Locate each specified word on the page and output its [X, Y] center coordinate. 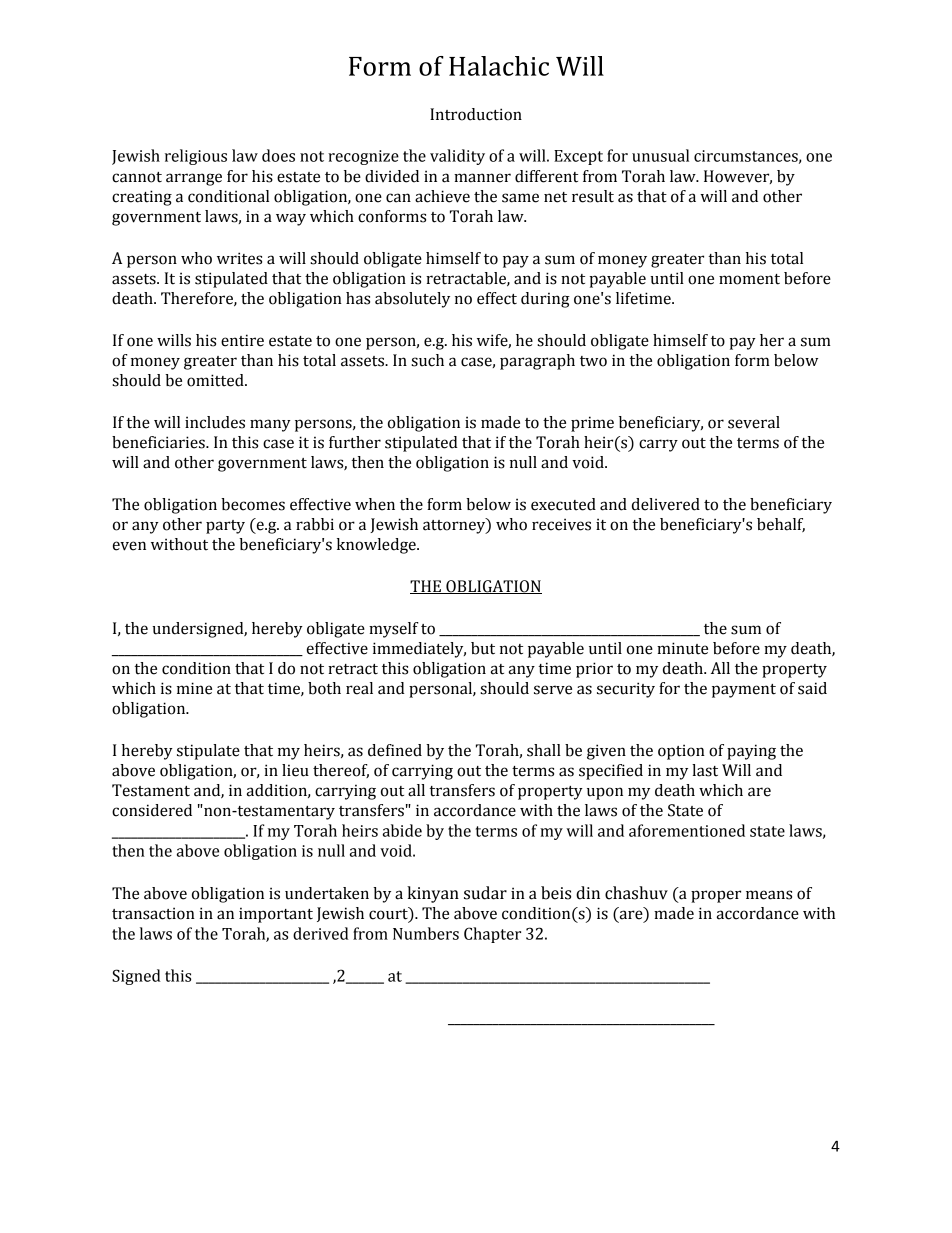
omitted [216, 380]
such [427, 360]
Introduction [476, 114]
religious [196, 157]
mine [194, 688]
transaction [153, 913]
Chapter [492, 935]
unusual [660, 155]
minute [682, 648]
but [483, 648]
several [754, 422]
